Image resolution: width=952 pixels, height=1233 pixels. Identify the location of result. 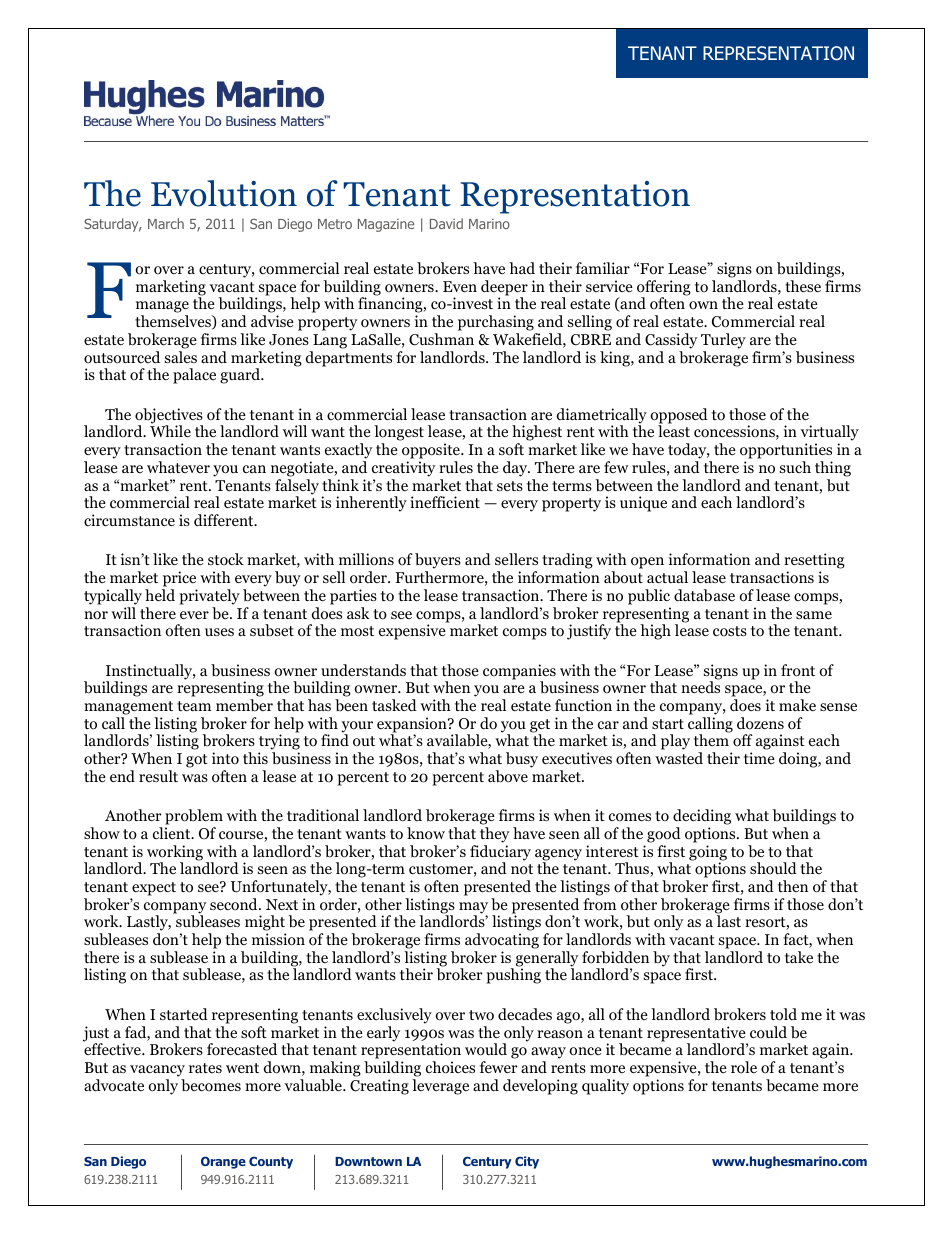
(158, 776).
